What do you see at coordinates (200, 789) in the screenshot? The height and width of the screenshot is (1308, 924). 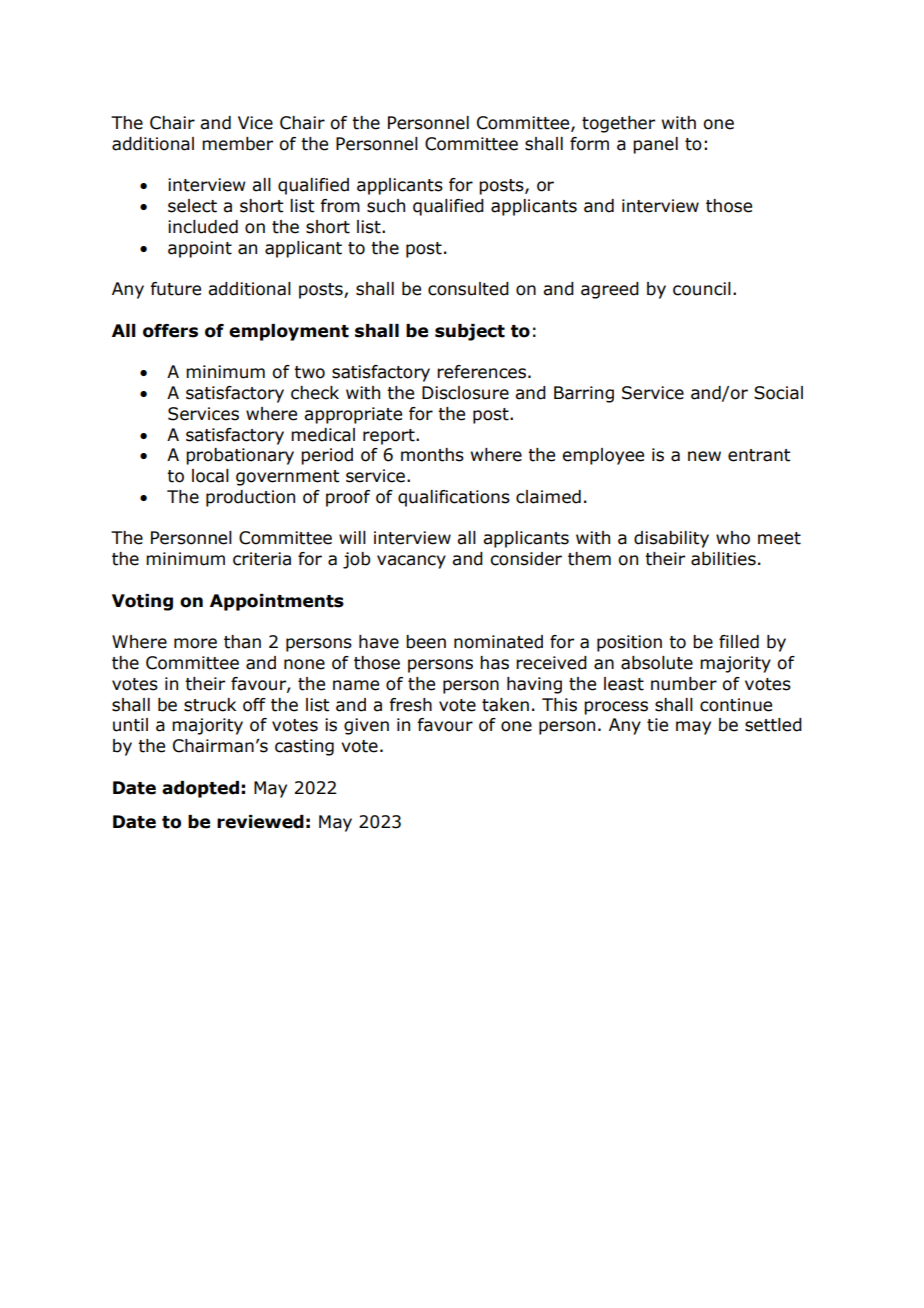 I see `adopted` at bounding box center [200, 789].
